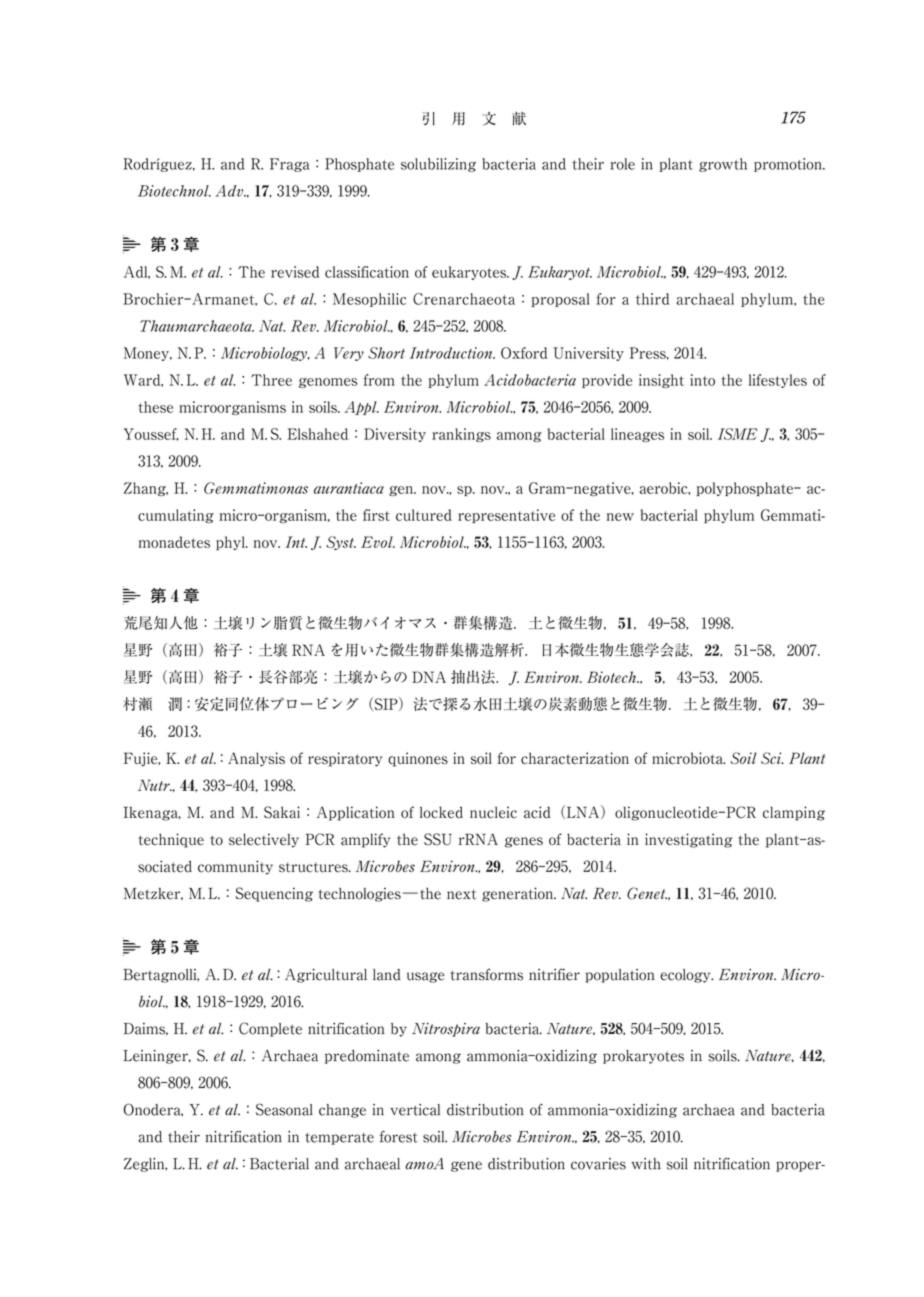 This image has height=1297, width=924. What do you see at coordinates (345, 759) in the image?
I see `respiratory` at bounding box center [345, 759].
